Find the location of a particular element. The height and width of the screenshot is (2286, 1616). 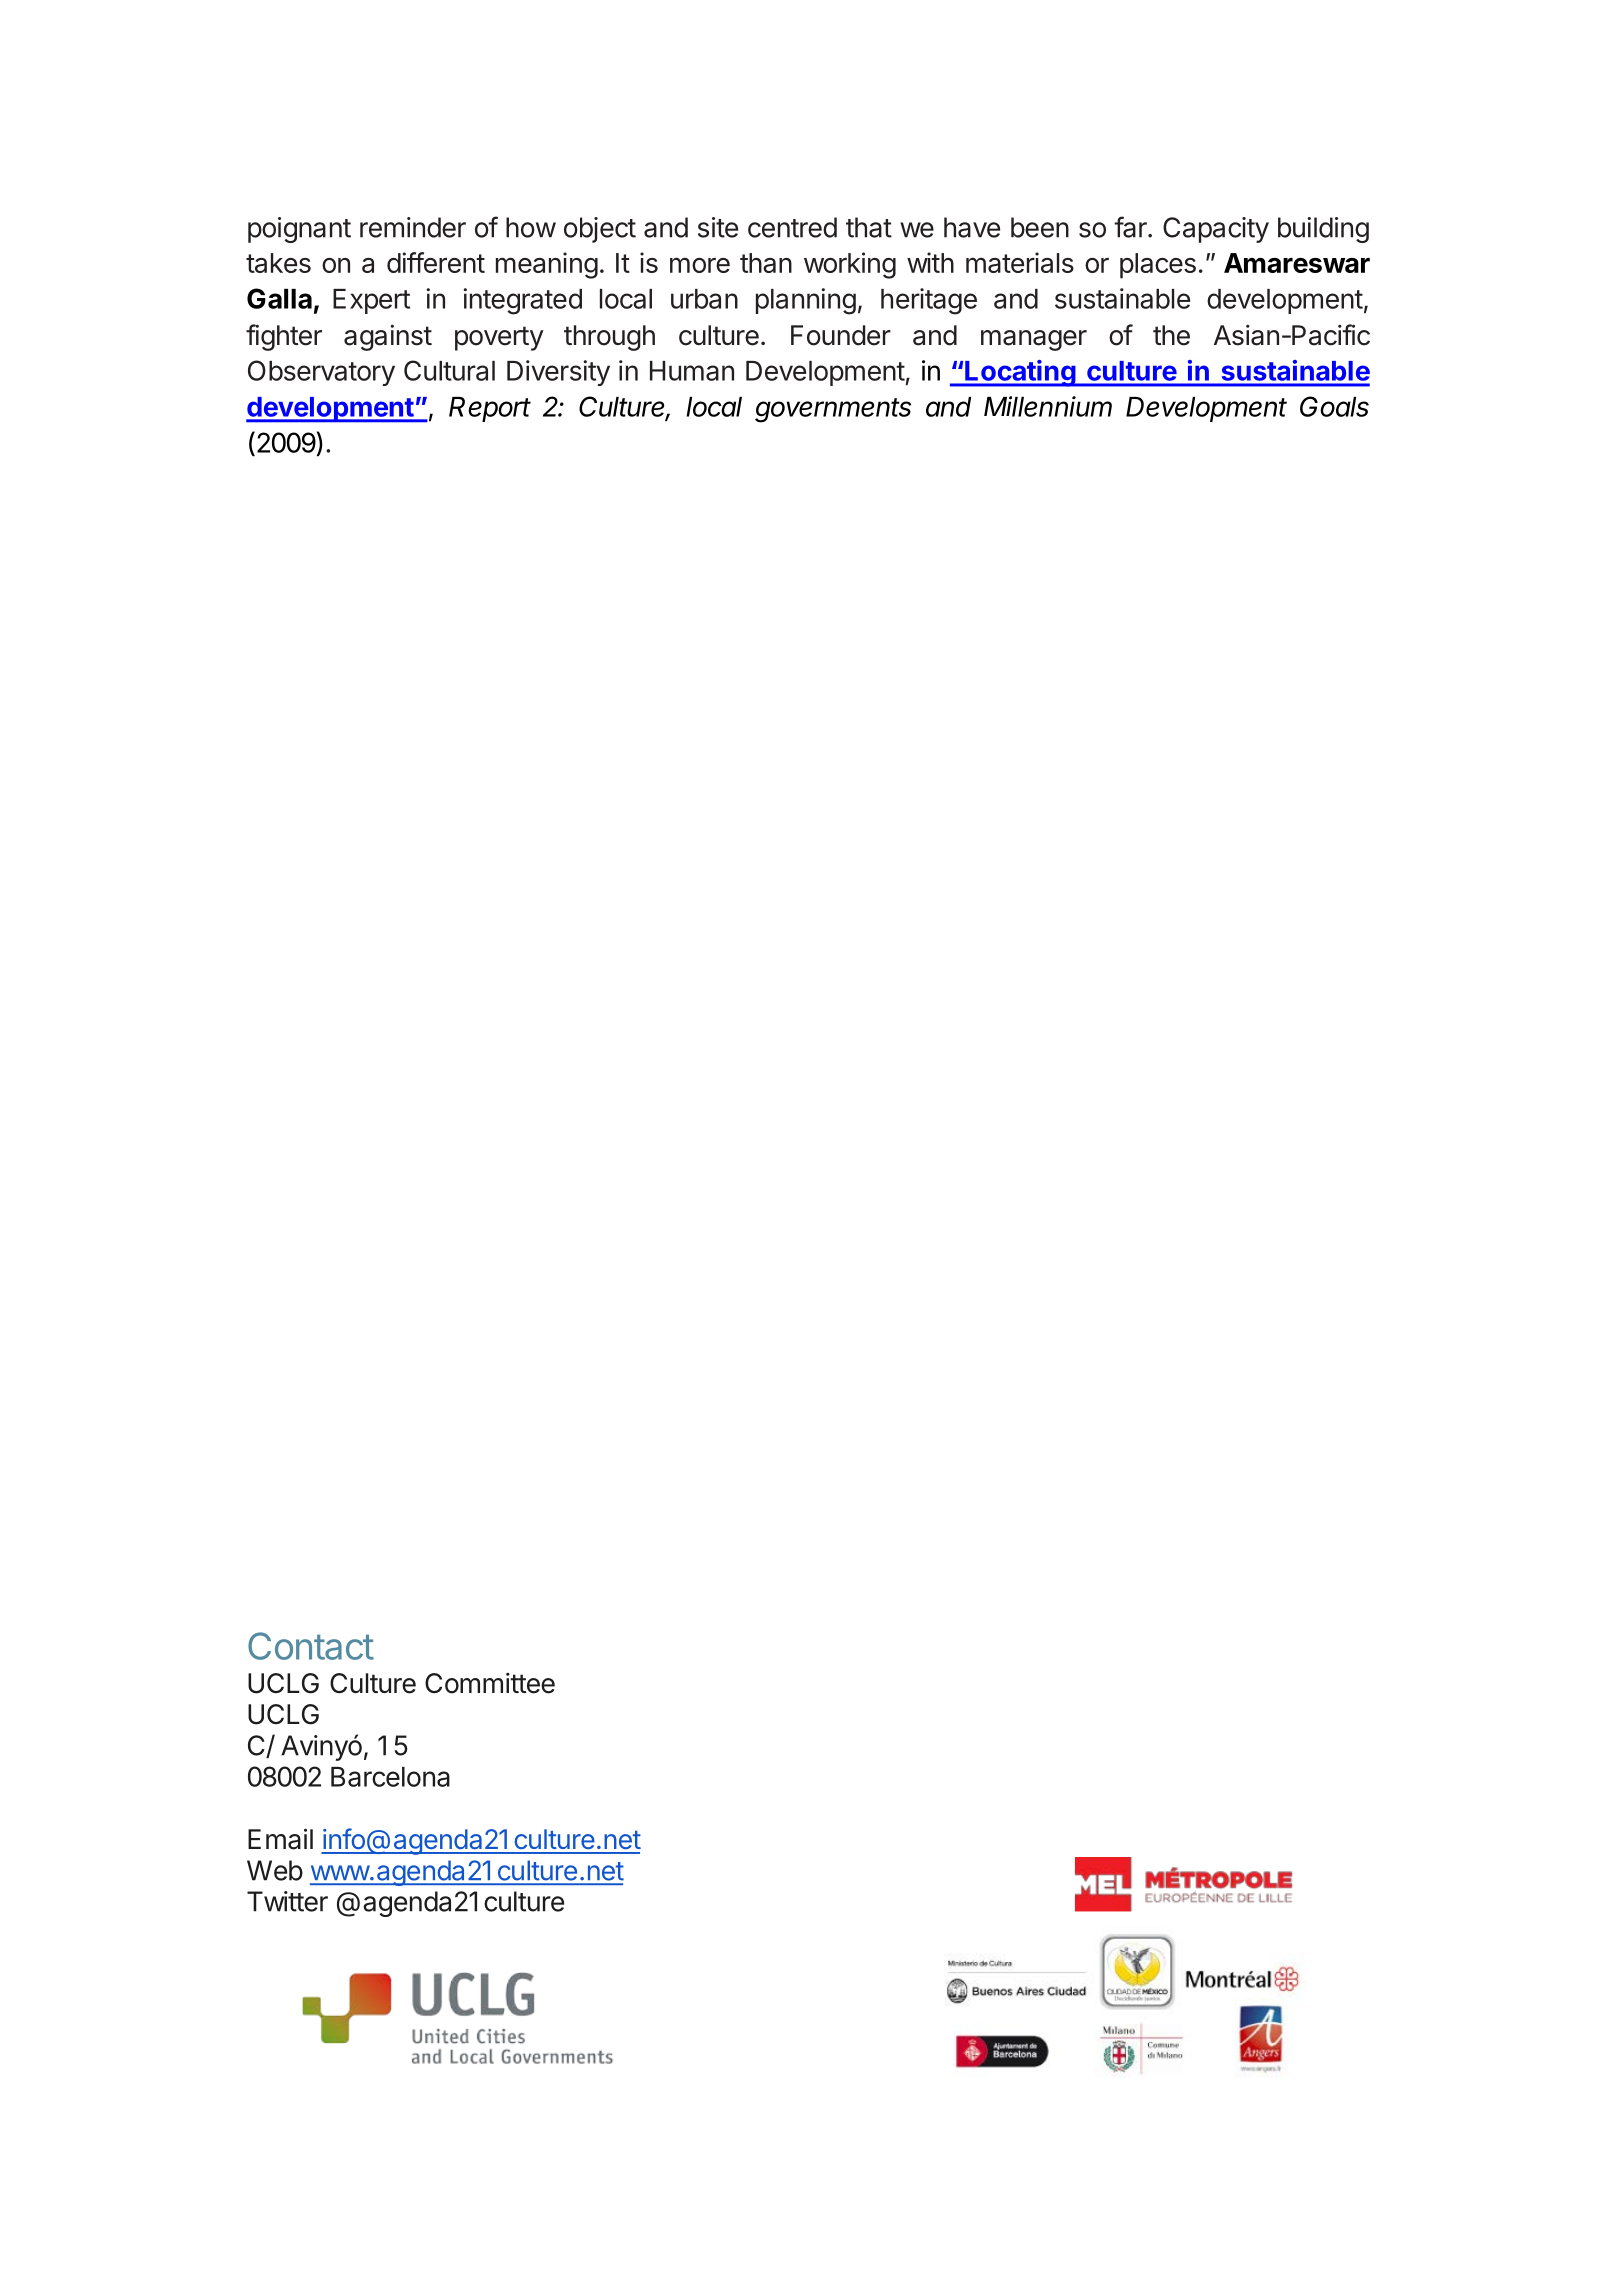

Human is located at coordinates (692, 371).
